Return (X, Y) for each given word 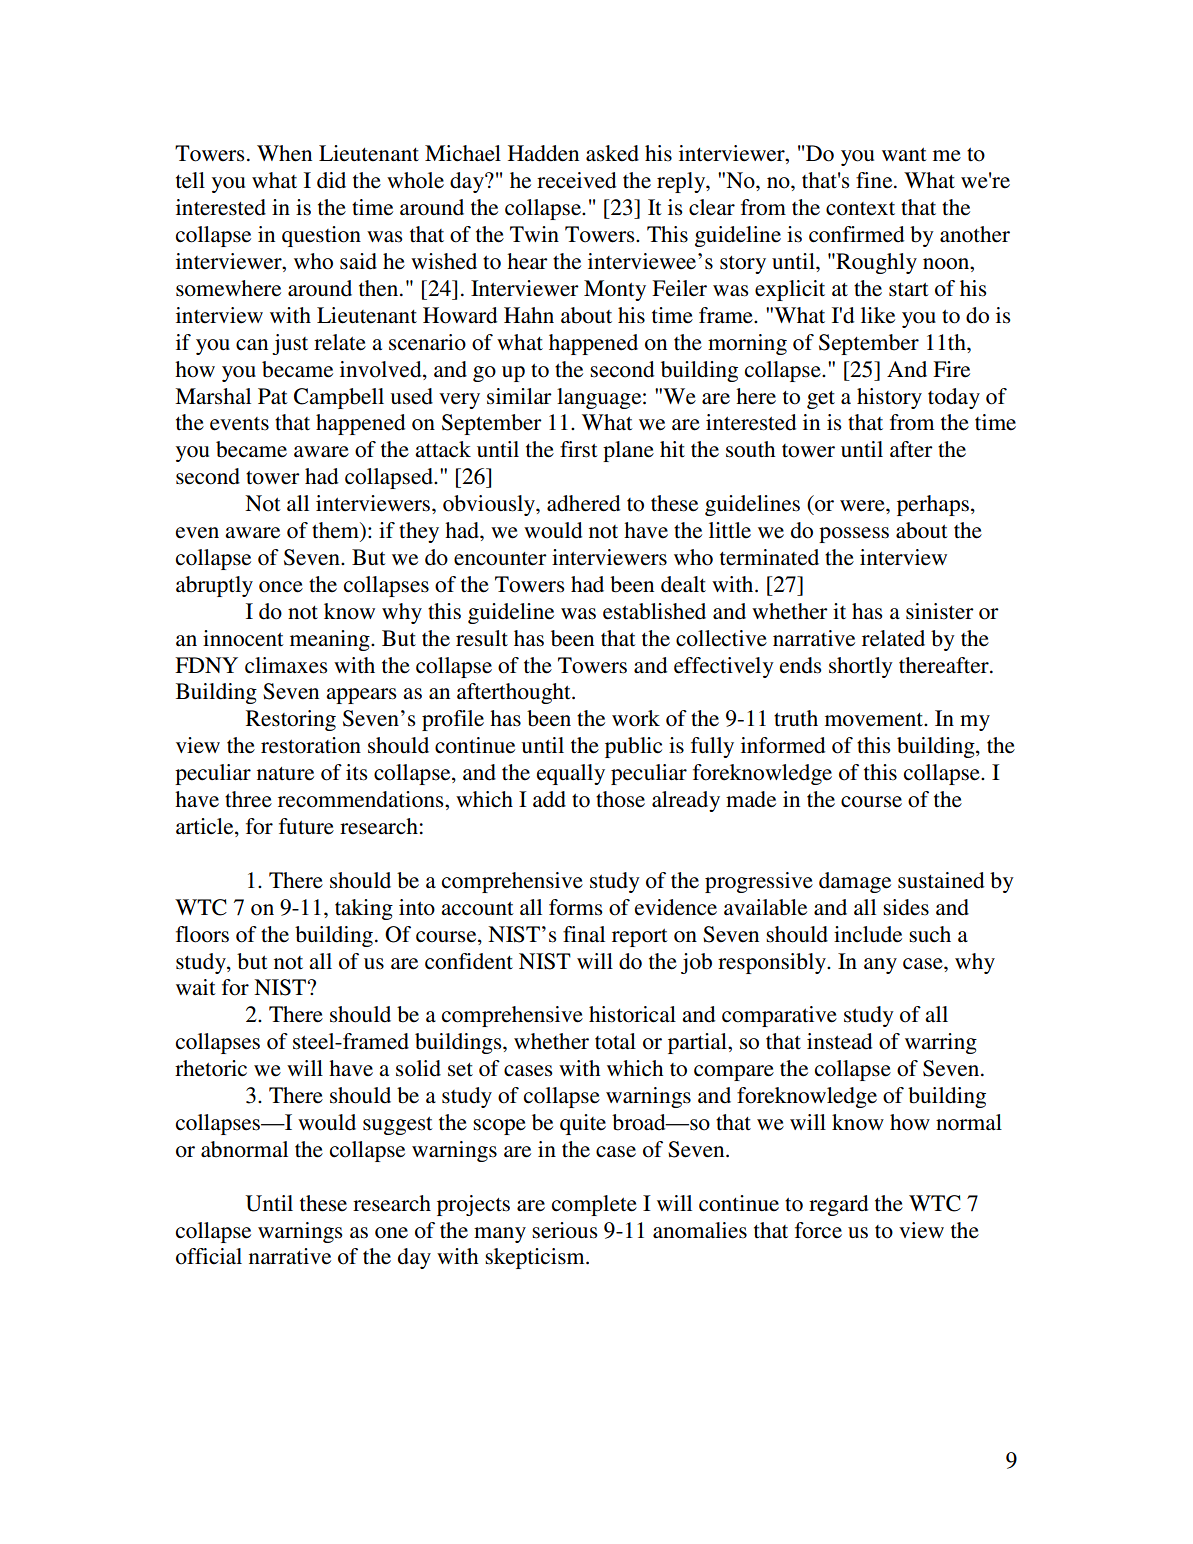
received (576, 180)
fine (875, 180)
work (636, 718)
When (284, 153)
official (209, 1256)
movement (875, 720)
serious (565, 1230)
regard (838, 1205)
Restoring (291, 720)
